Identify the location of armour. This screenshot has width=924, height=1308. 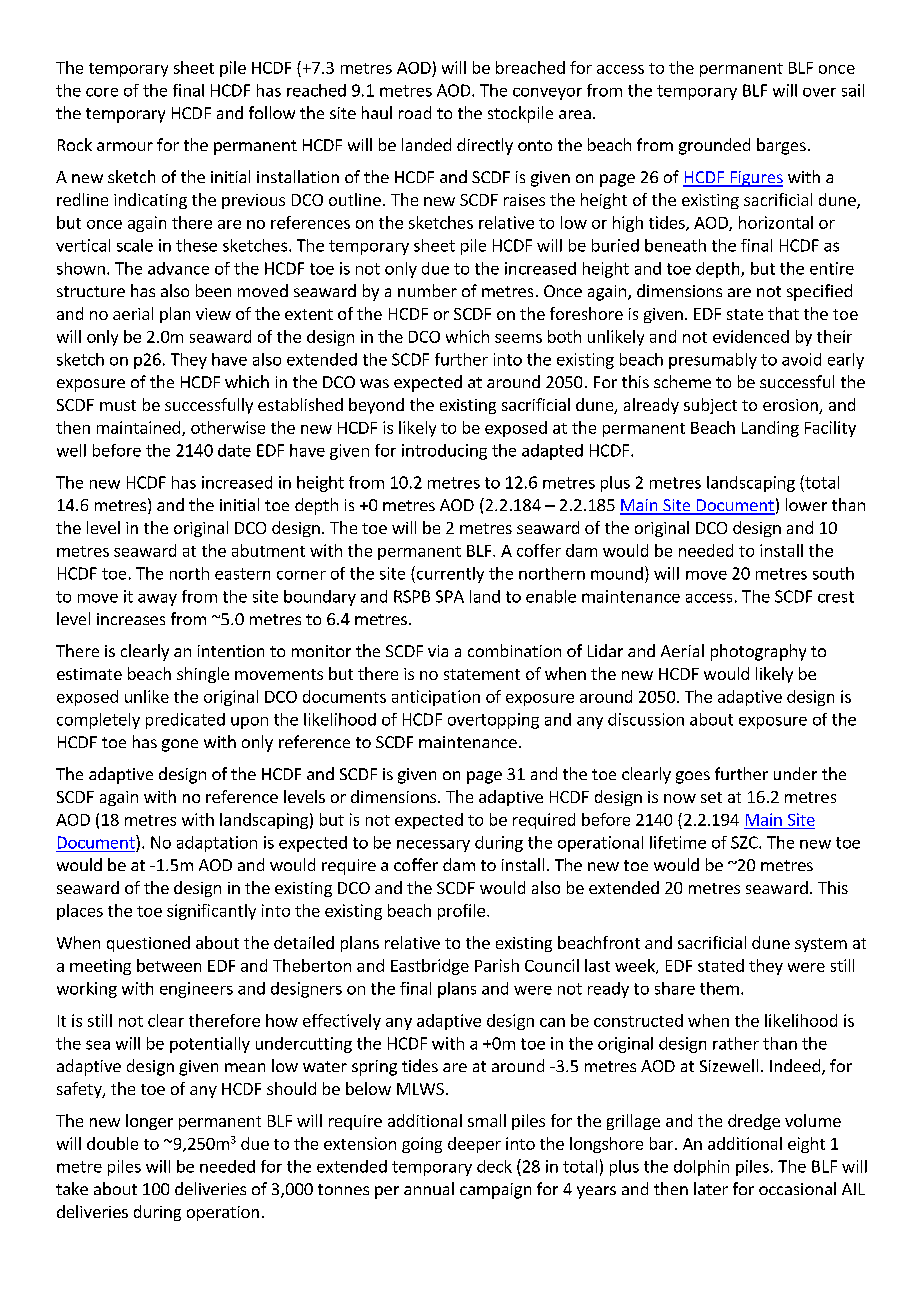
(125, 146).
